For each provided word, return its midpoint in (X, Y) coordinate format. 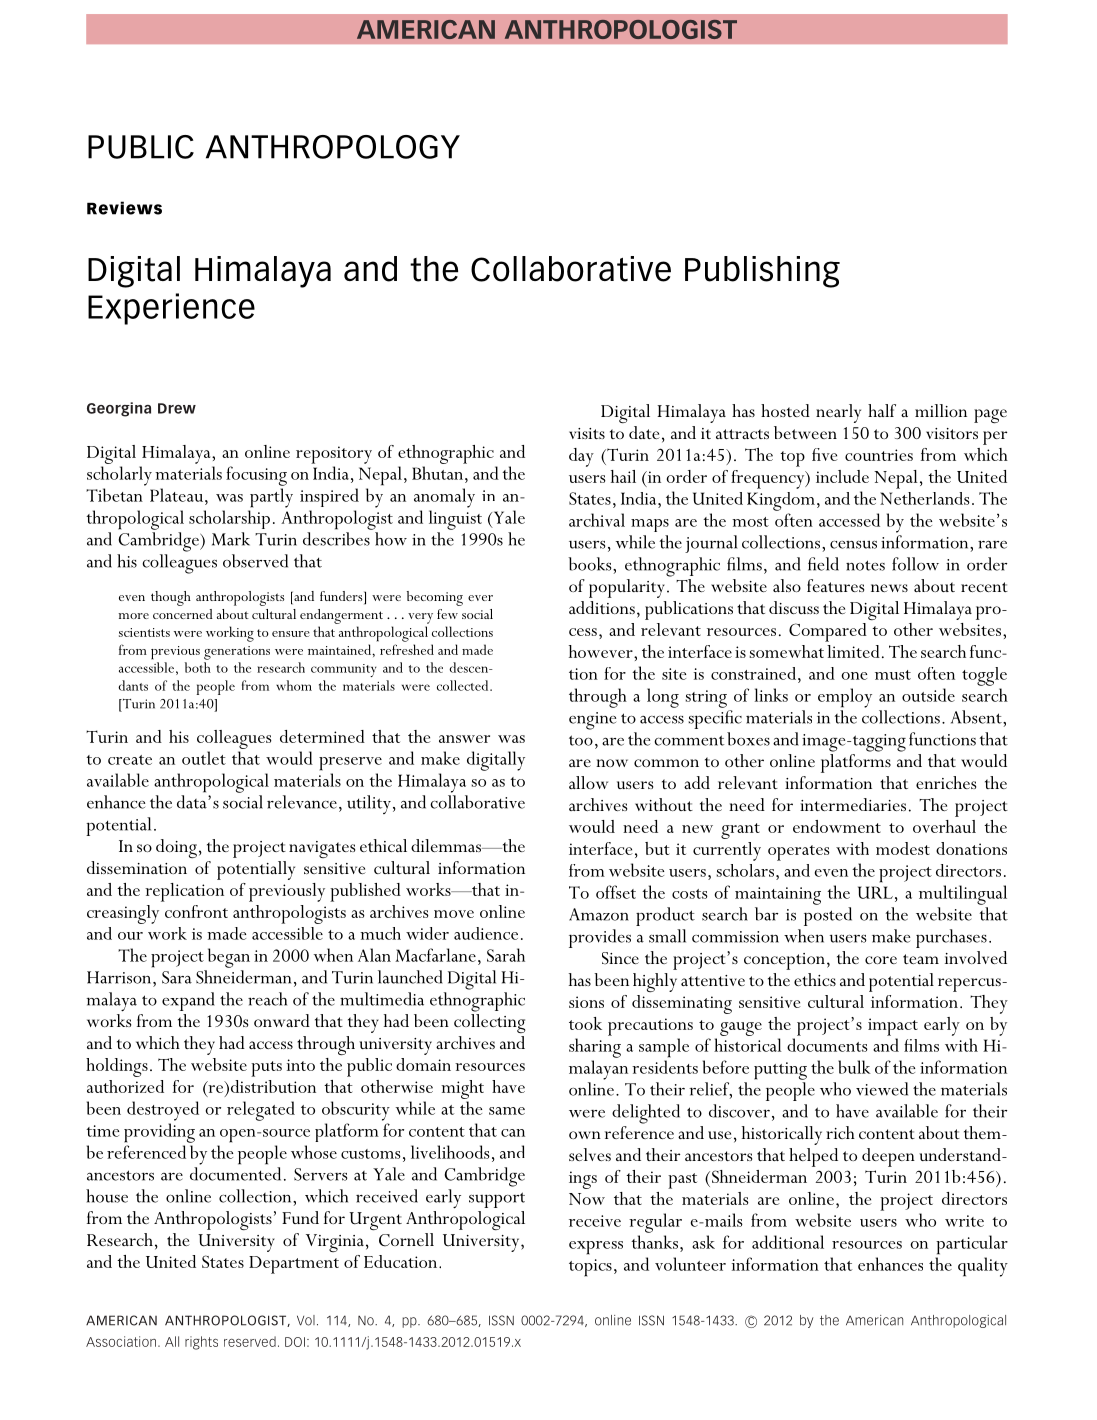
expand (188, 1001)
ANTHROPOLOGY (333, 147)
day (581, 457)
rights (201, 1343)
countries (879, 455)
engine (592, 721)
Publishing (762, 272)
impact (893, 1027)
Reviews (124, 208)
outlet (204, 758)
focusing (256, 476)
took (585, 1023)
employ (845, 698)
